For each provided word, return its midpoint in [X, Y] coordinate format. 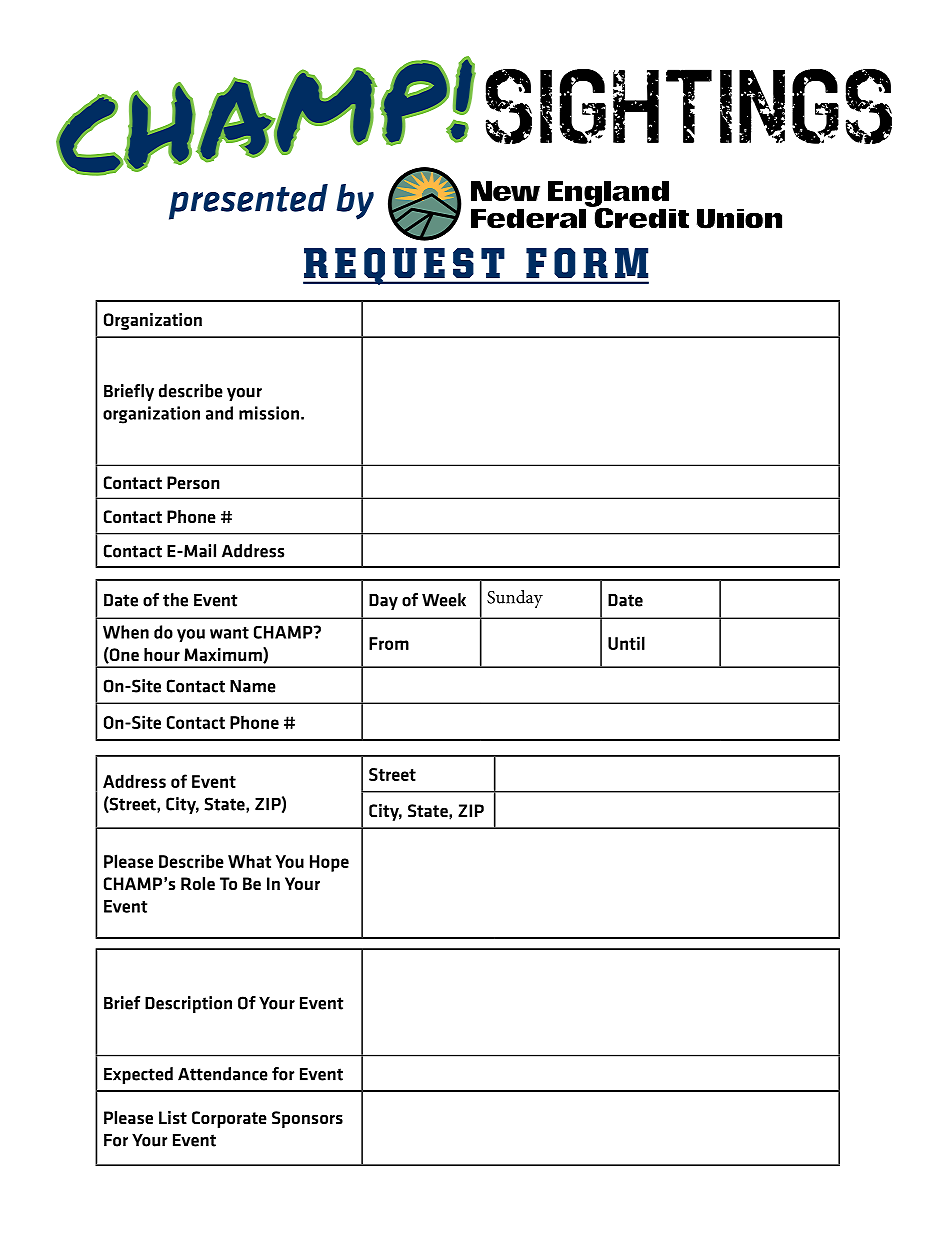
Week [444, 600]
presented [248, 202]
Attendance [223, 1074]
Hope [329, 863]
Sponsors [307, 1119]
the [175, 600]
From [389, 643]
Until [626, 643]
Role [198, 883]
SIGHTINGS [689, 106]
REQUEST [405, 266]
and [219, 413]
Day [383, 601]
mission [269, 413]
